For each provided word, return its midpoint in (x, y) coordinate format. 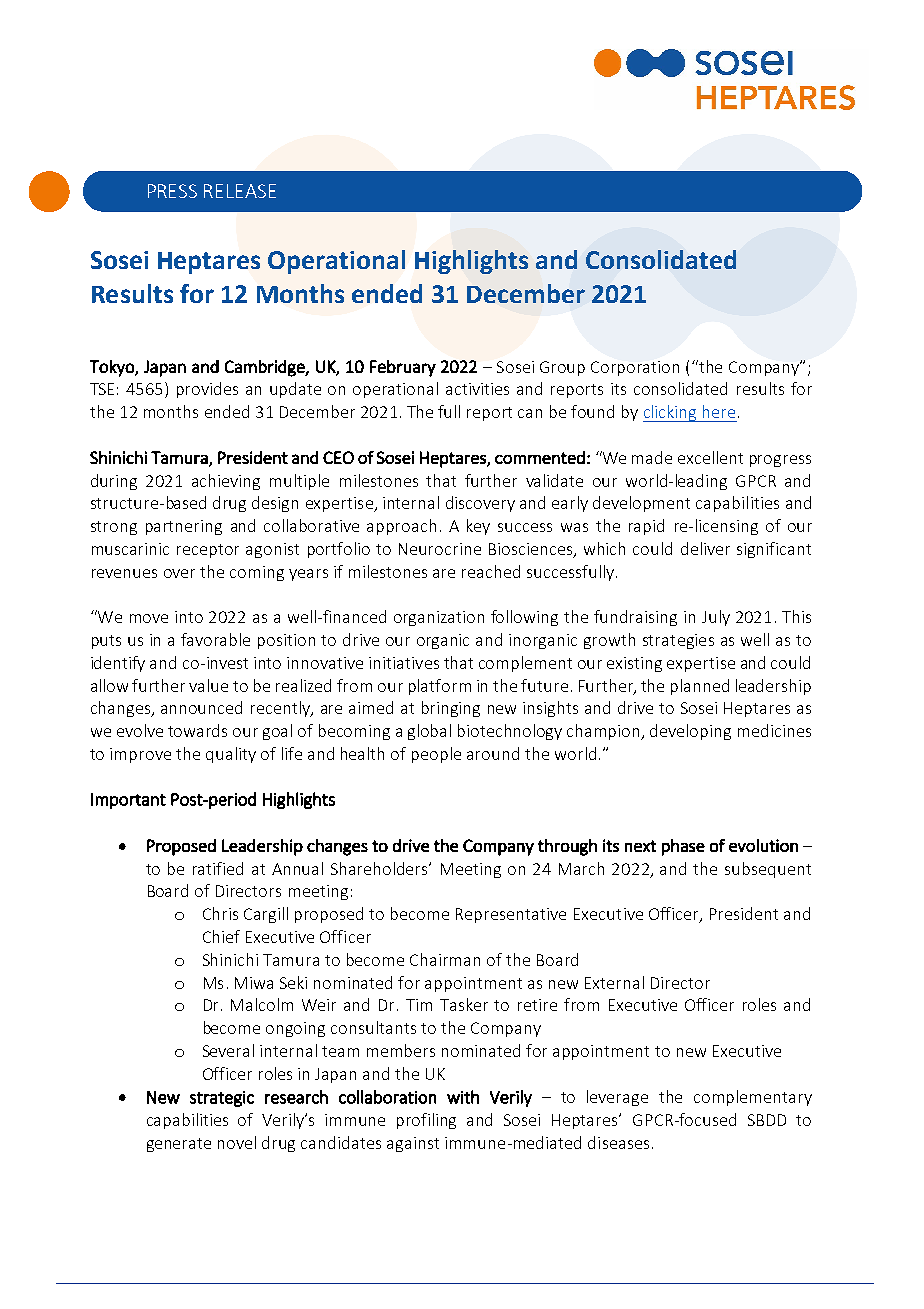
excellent (710, 457)
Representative (511, 915)
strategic (222, 1099)
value (208, 685)
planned (700, 687)
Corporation (635, 368)
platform (440, 687)
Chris (220, 913)
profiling (426, 1121)
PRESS (172, 191)
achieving (226, 482)
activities (477, 389)
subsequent (768, 870)
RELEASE (240, 191)
